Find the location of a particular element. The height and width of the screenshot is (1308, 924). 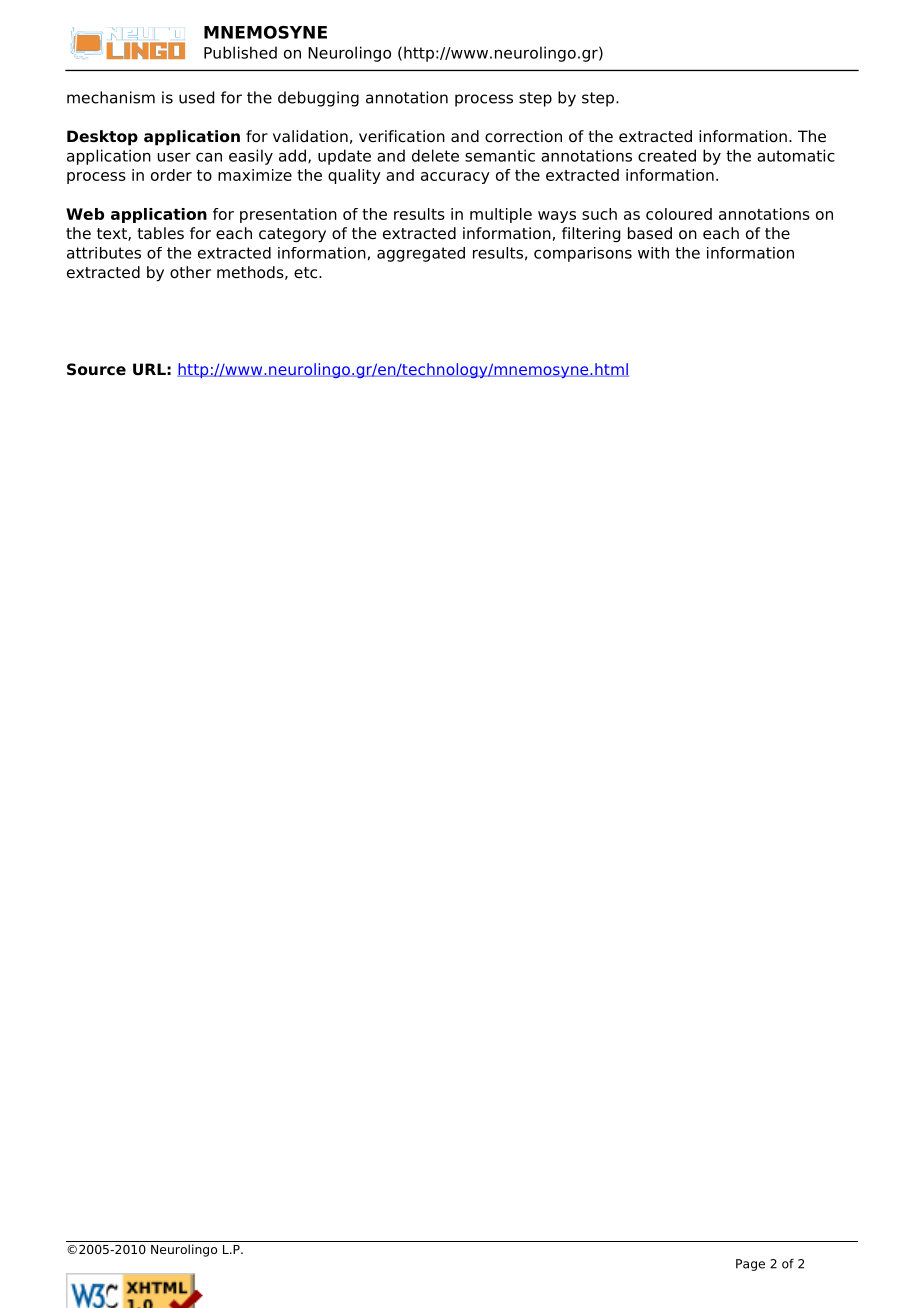

created is located at coordinates (667, 155).
